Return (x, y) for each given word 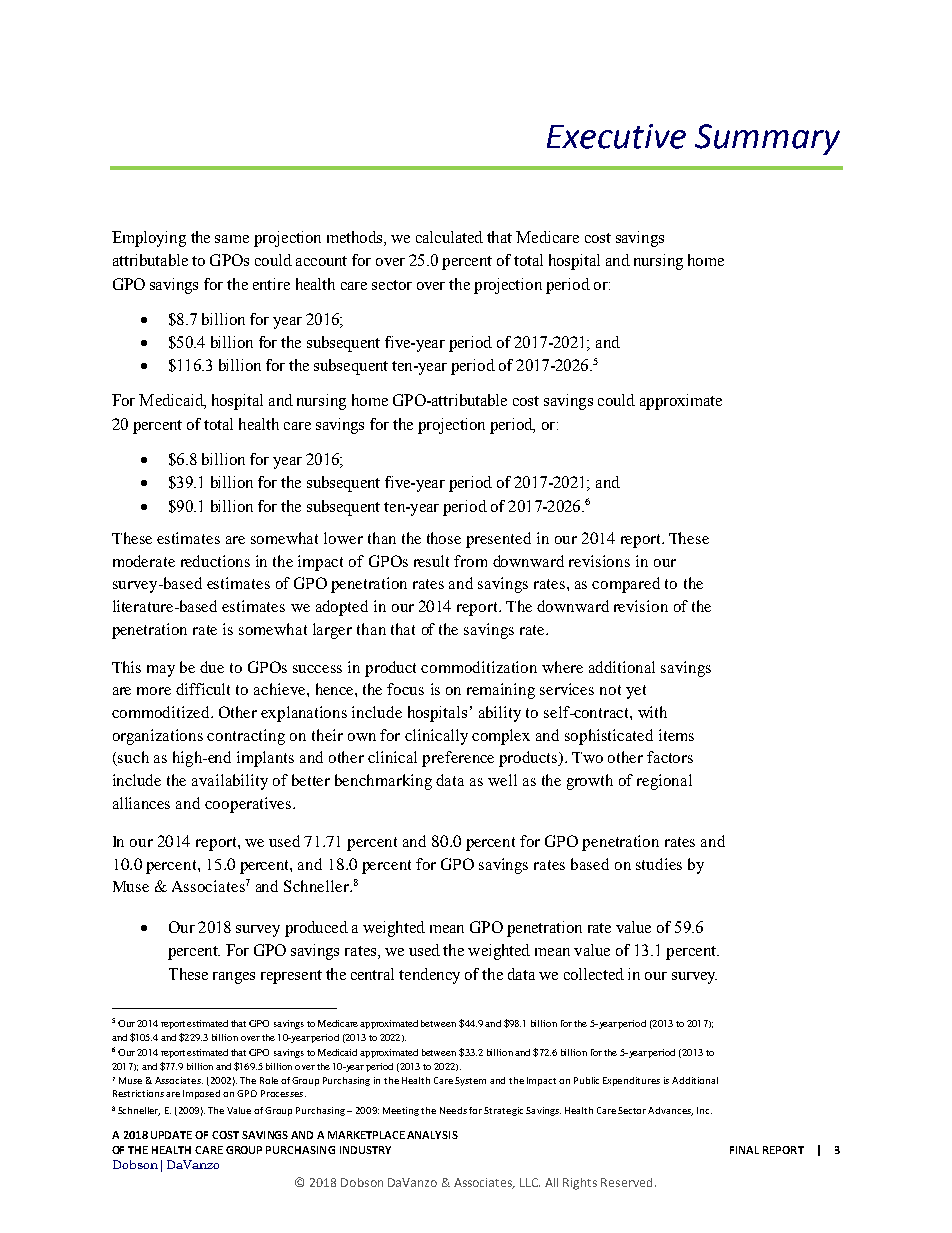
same (232, 239)
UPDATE (171, 1135)
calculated (449, 237)
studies (659, 864)
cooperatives (248, 805)
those (444, 538)
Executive (616, 136)
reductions (215, 561)
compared (626, 585)
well (502, 780)
